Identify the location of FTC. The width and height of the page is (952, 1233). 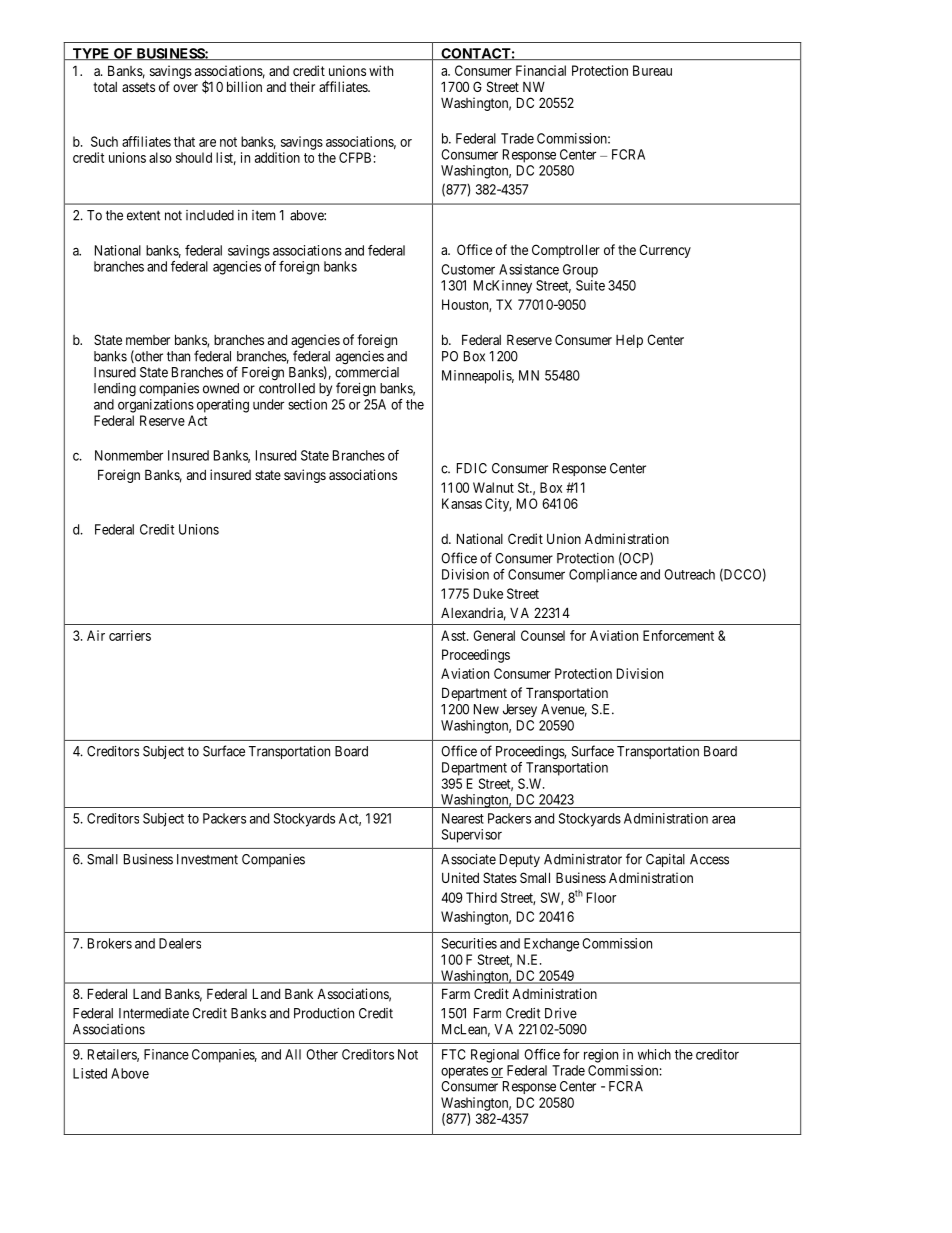
(454, 1054).
